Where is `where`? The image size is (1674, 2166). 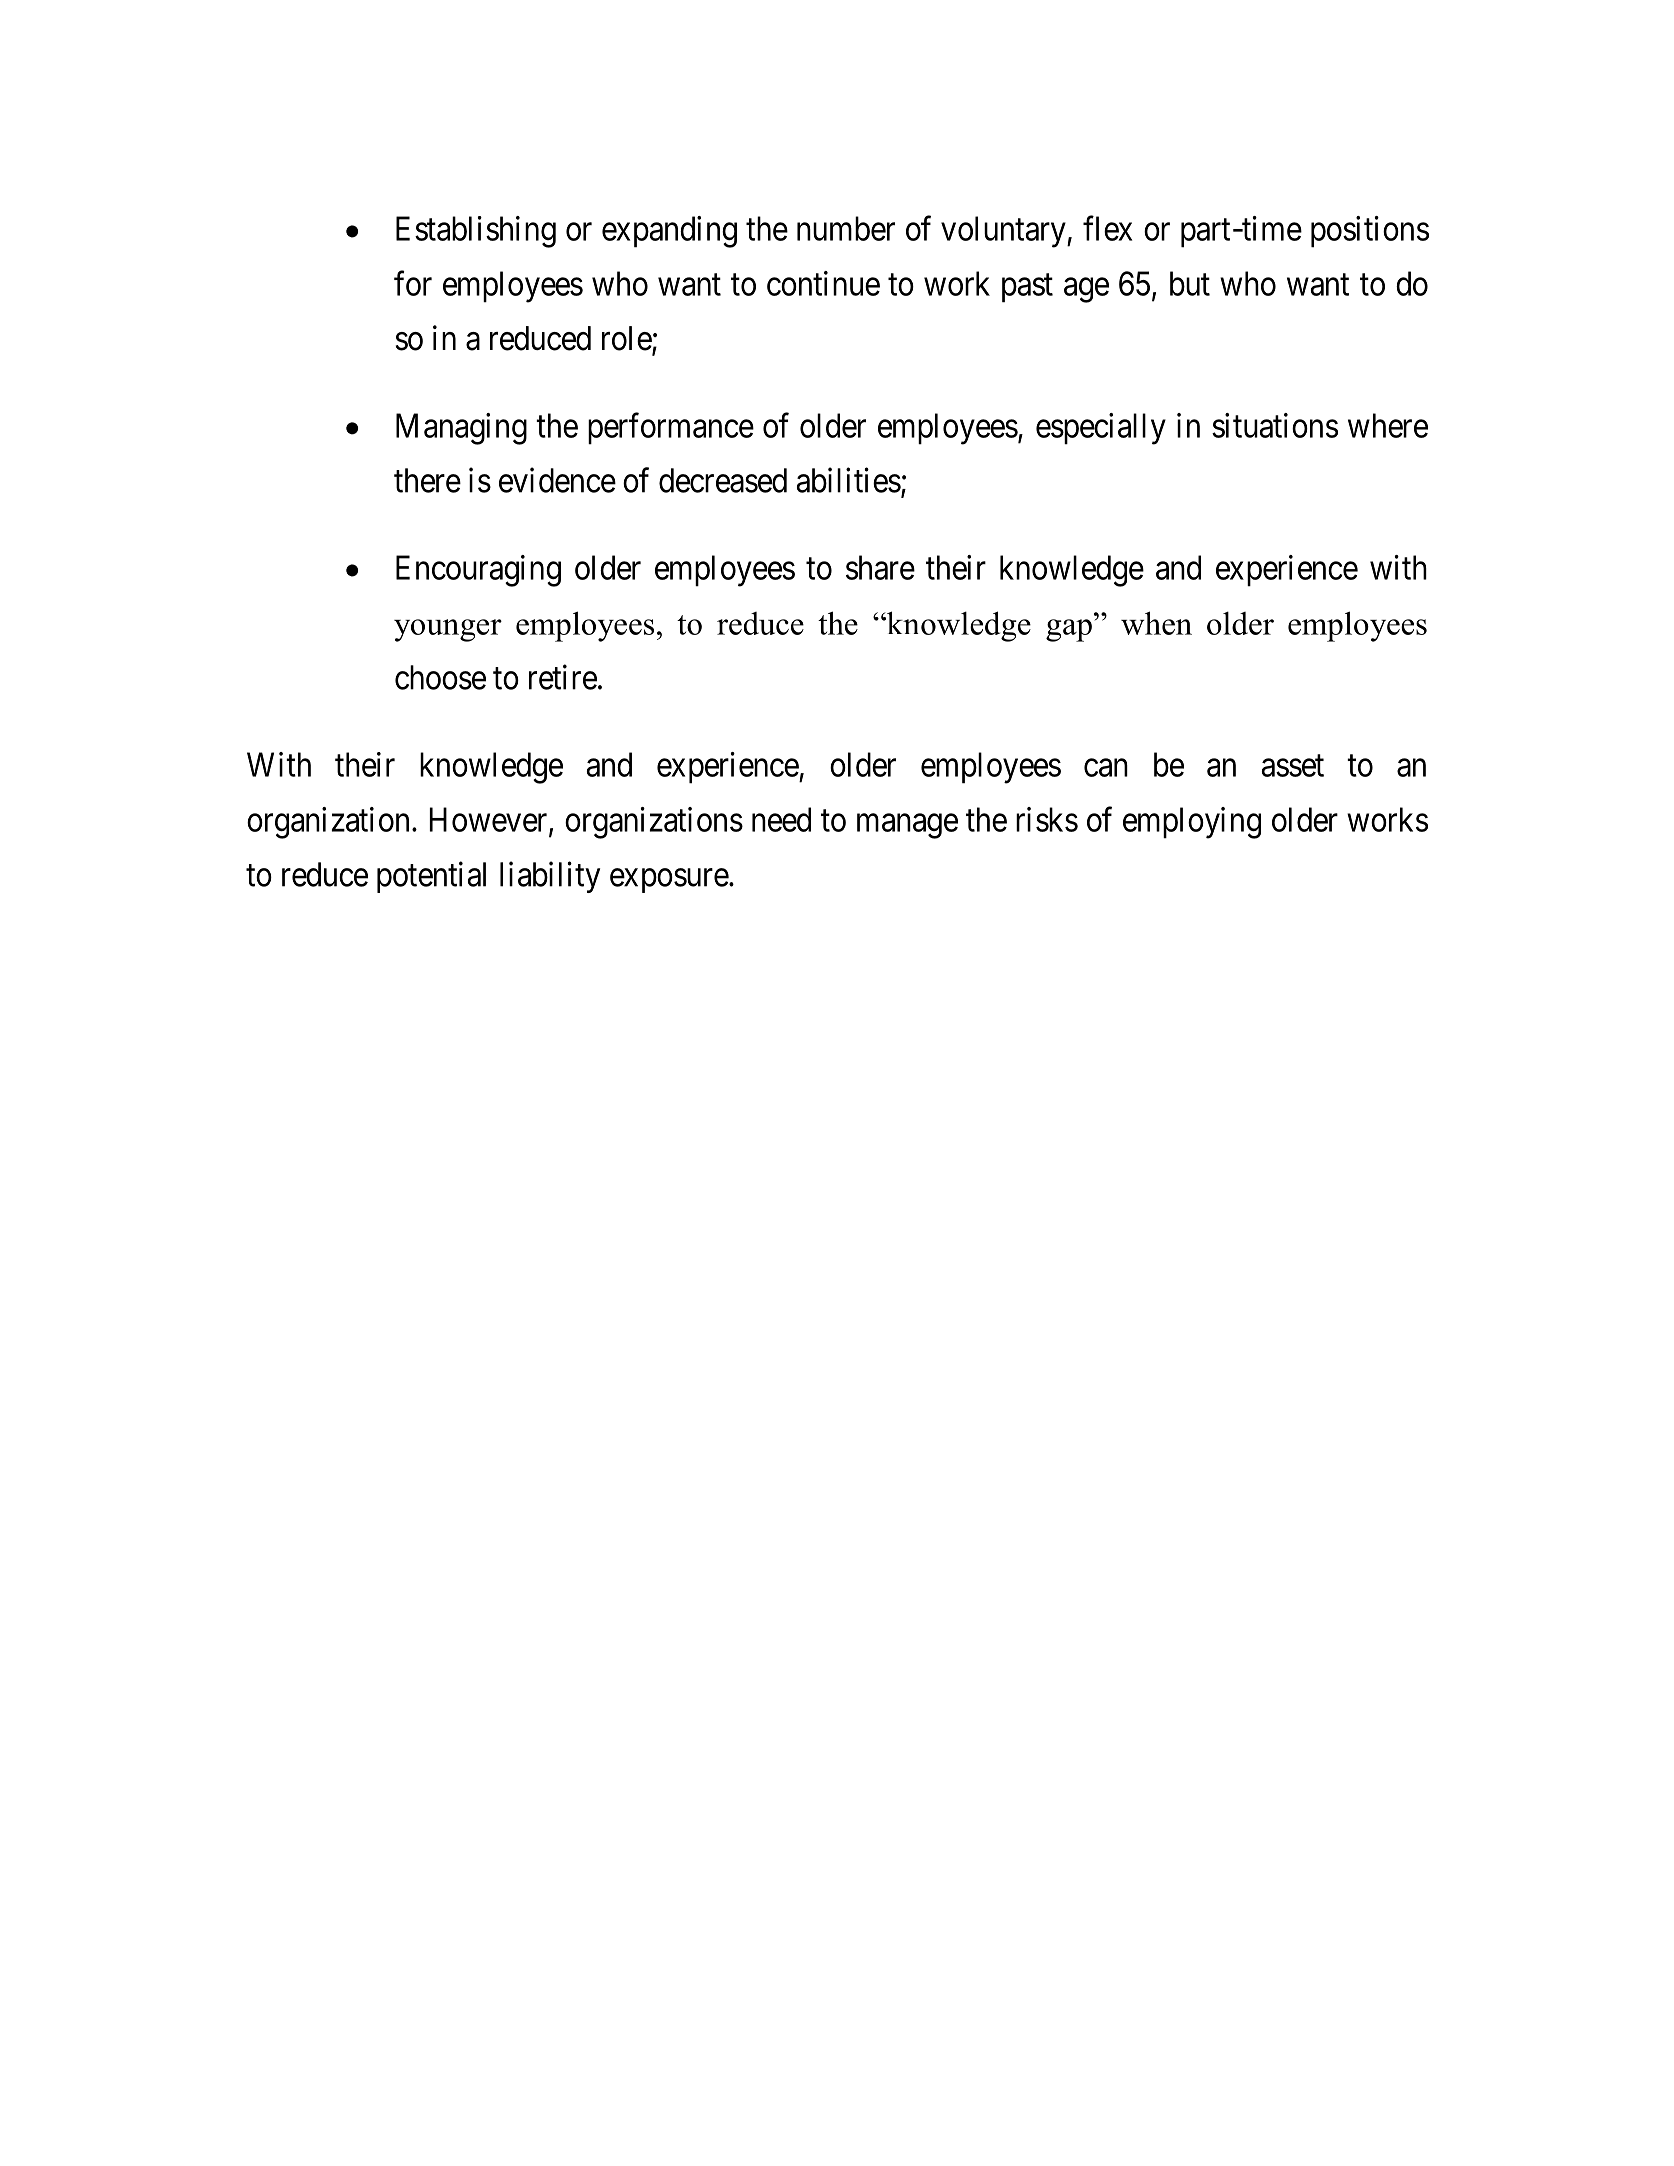 where is located at coordinates (1388, 425).
